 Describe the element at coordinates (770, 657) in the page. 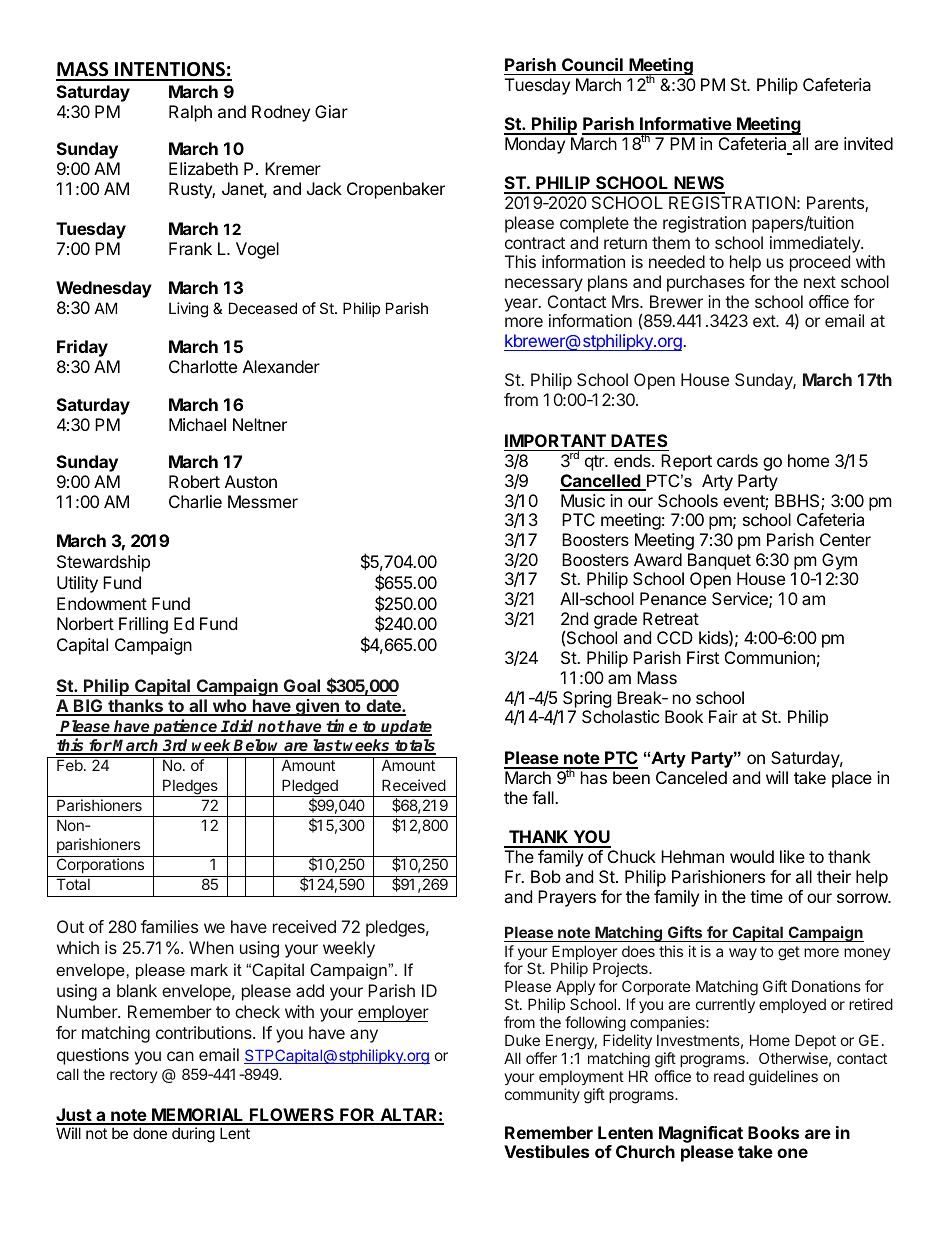

I see `Communion` at that location.
